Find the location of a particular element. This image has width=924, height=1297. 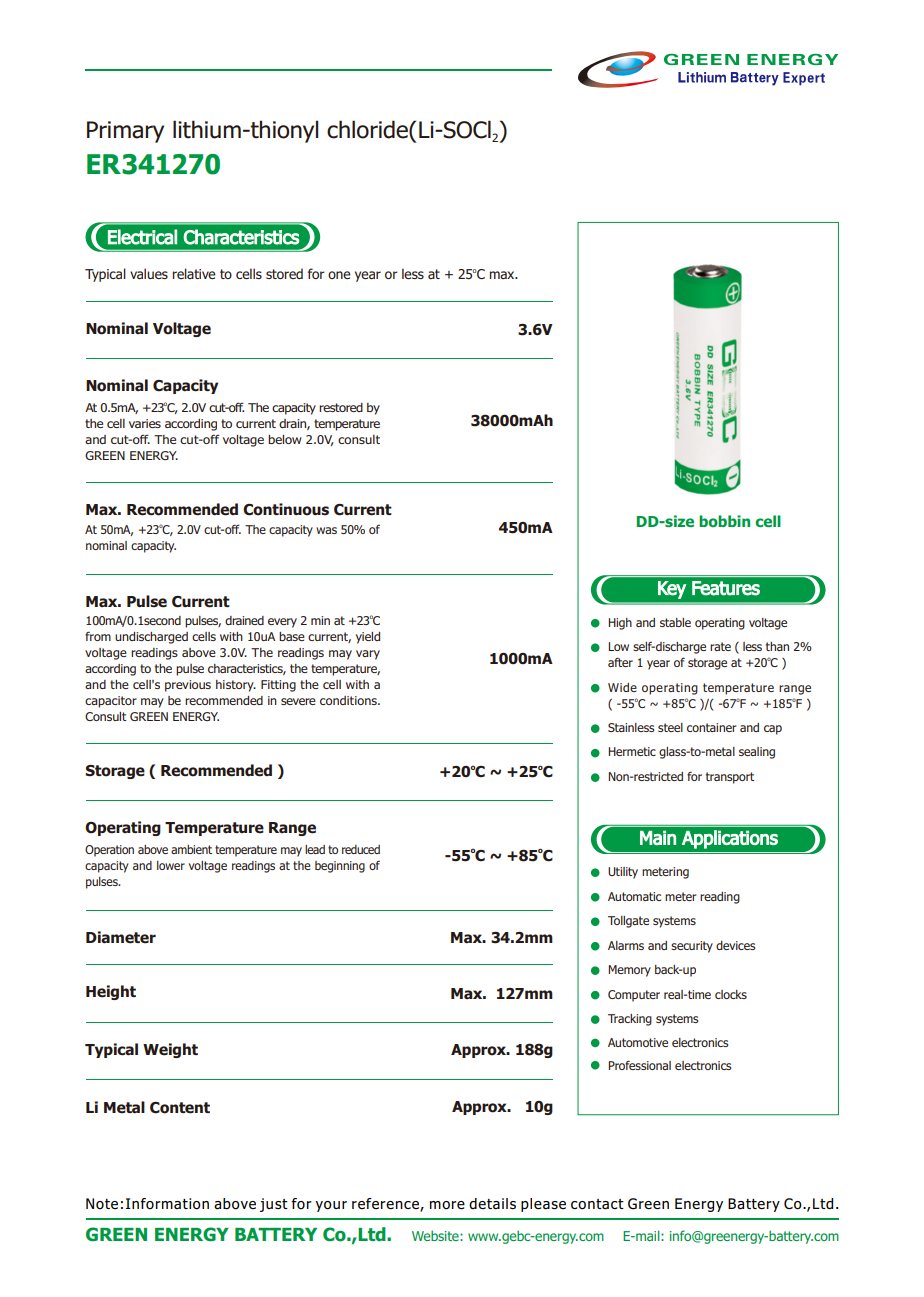

rate is located at coordinates (720, 646).
